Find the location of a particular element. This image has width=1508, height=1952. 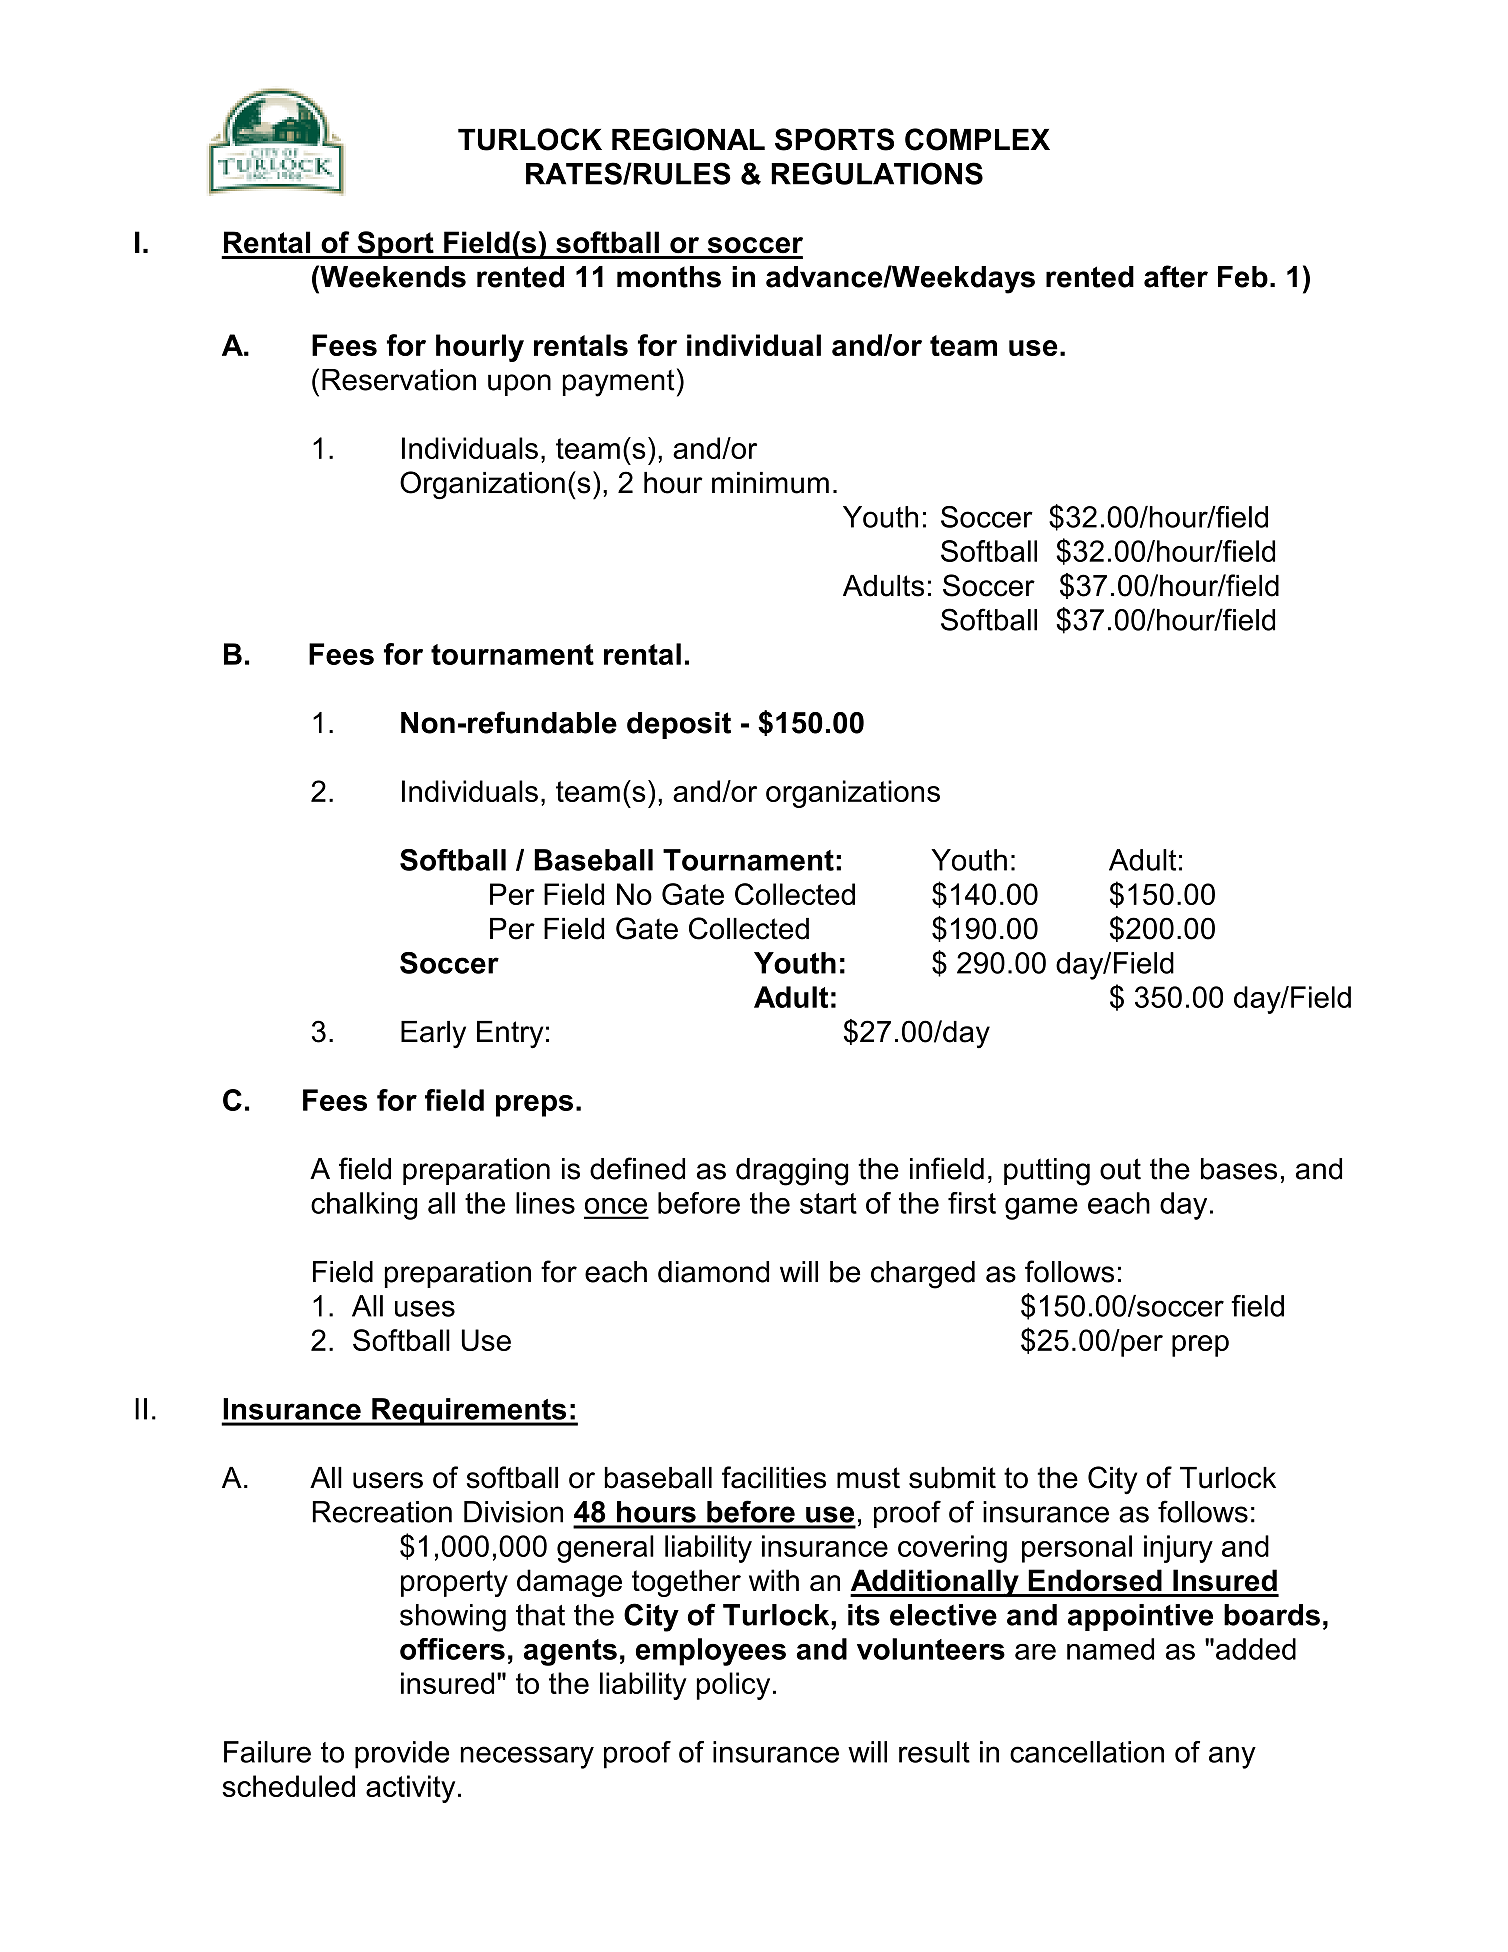

provide is located at coordinates (402, 1755).
